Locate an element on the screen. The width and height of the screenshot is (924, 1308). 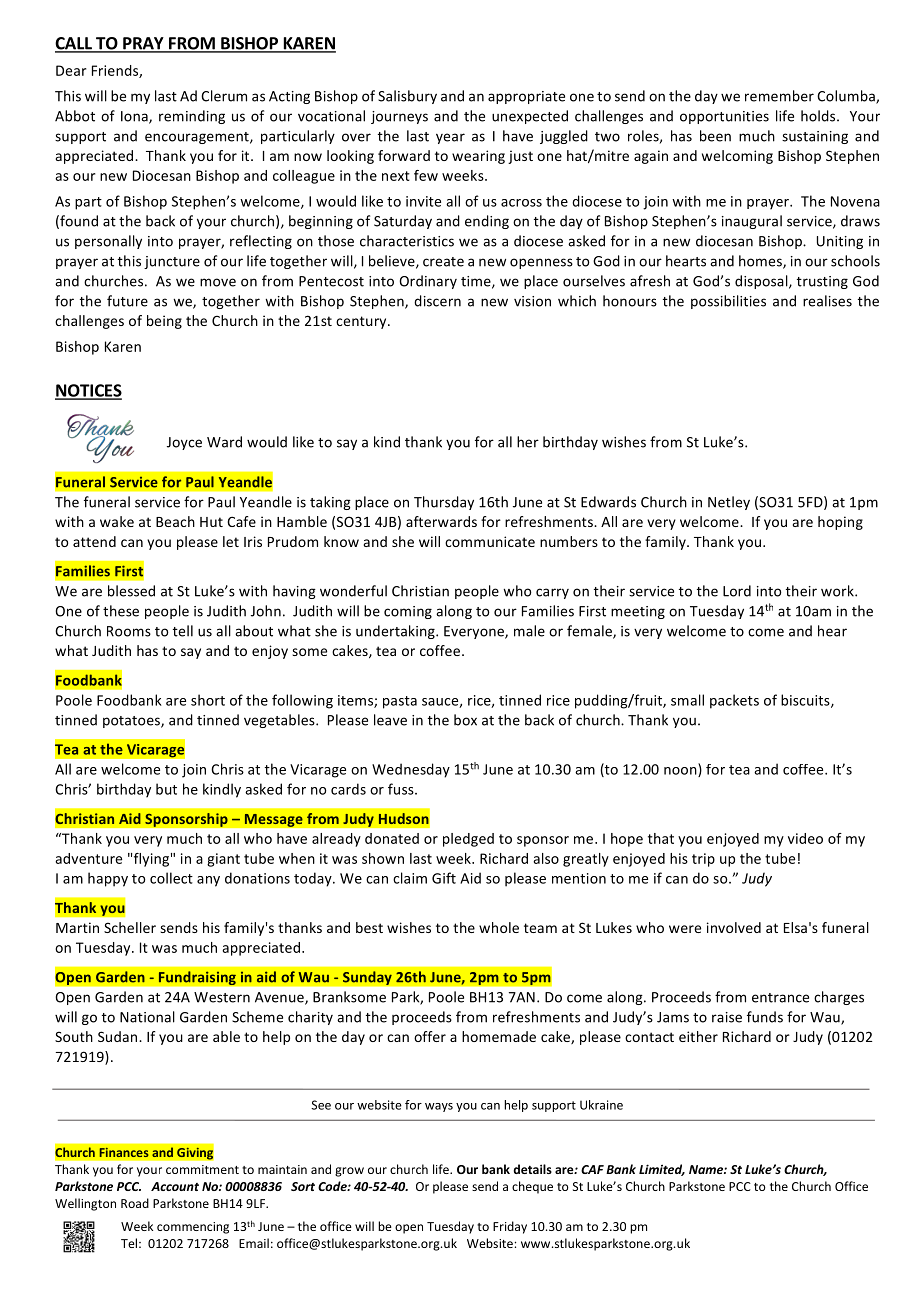
tell is located at coordinates (183, 631).
